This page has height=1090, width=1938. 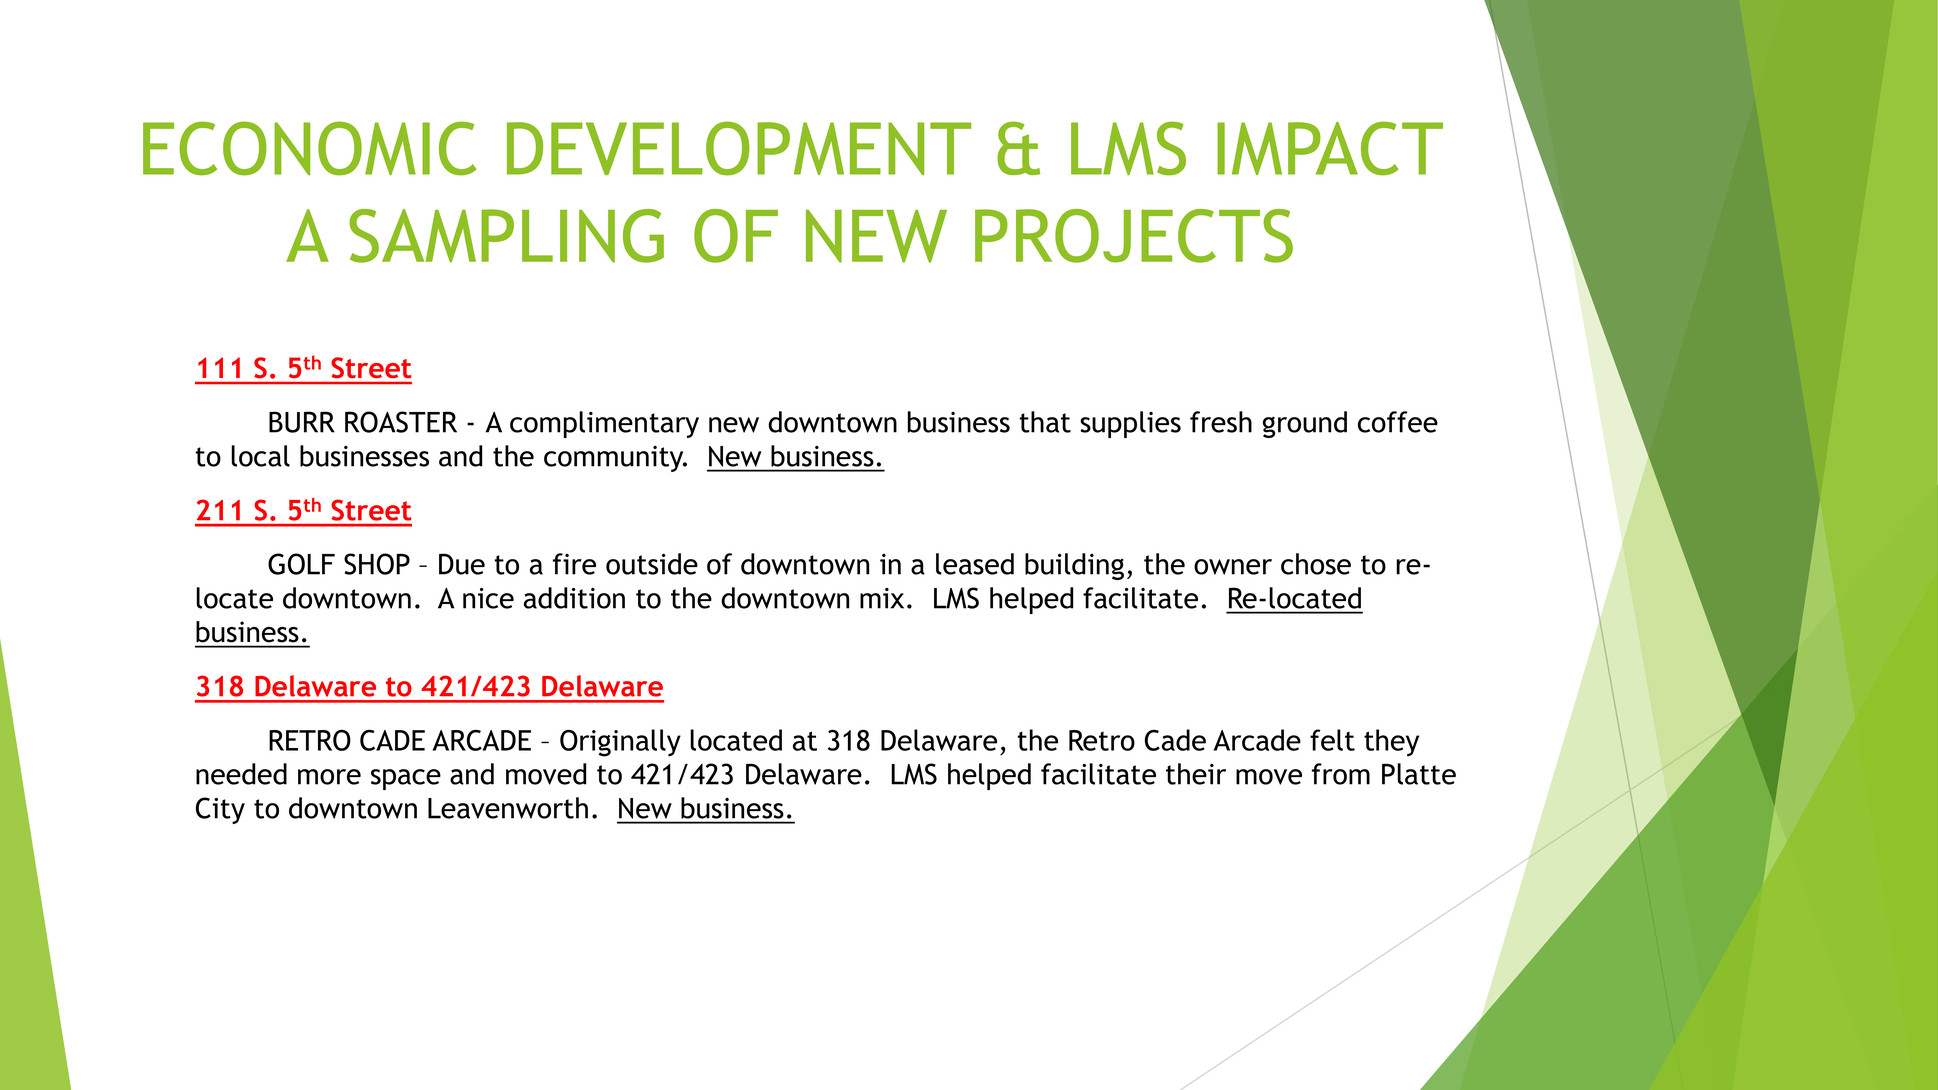 I want to click on local, so click(x=260, y=456).
